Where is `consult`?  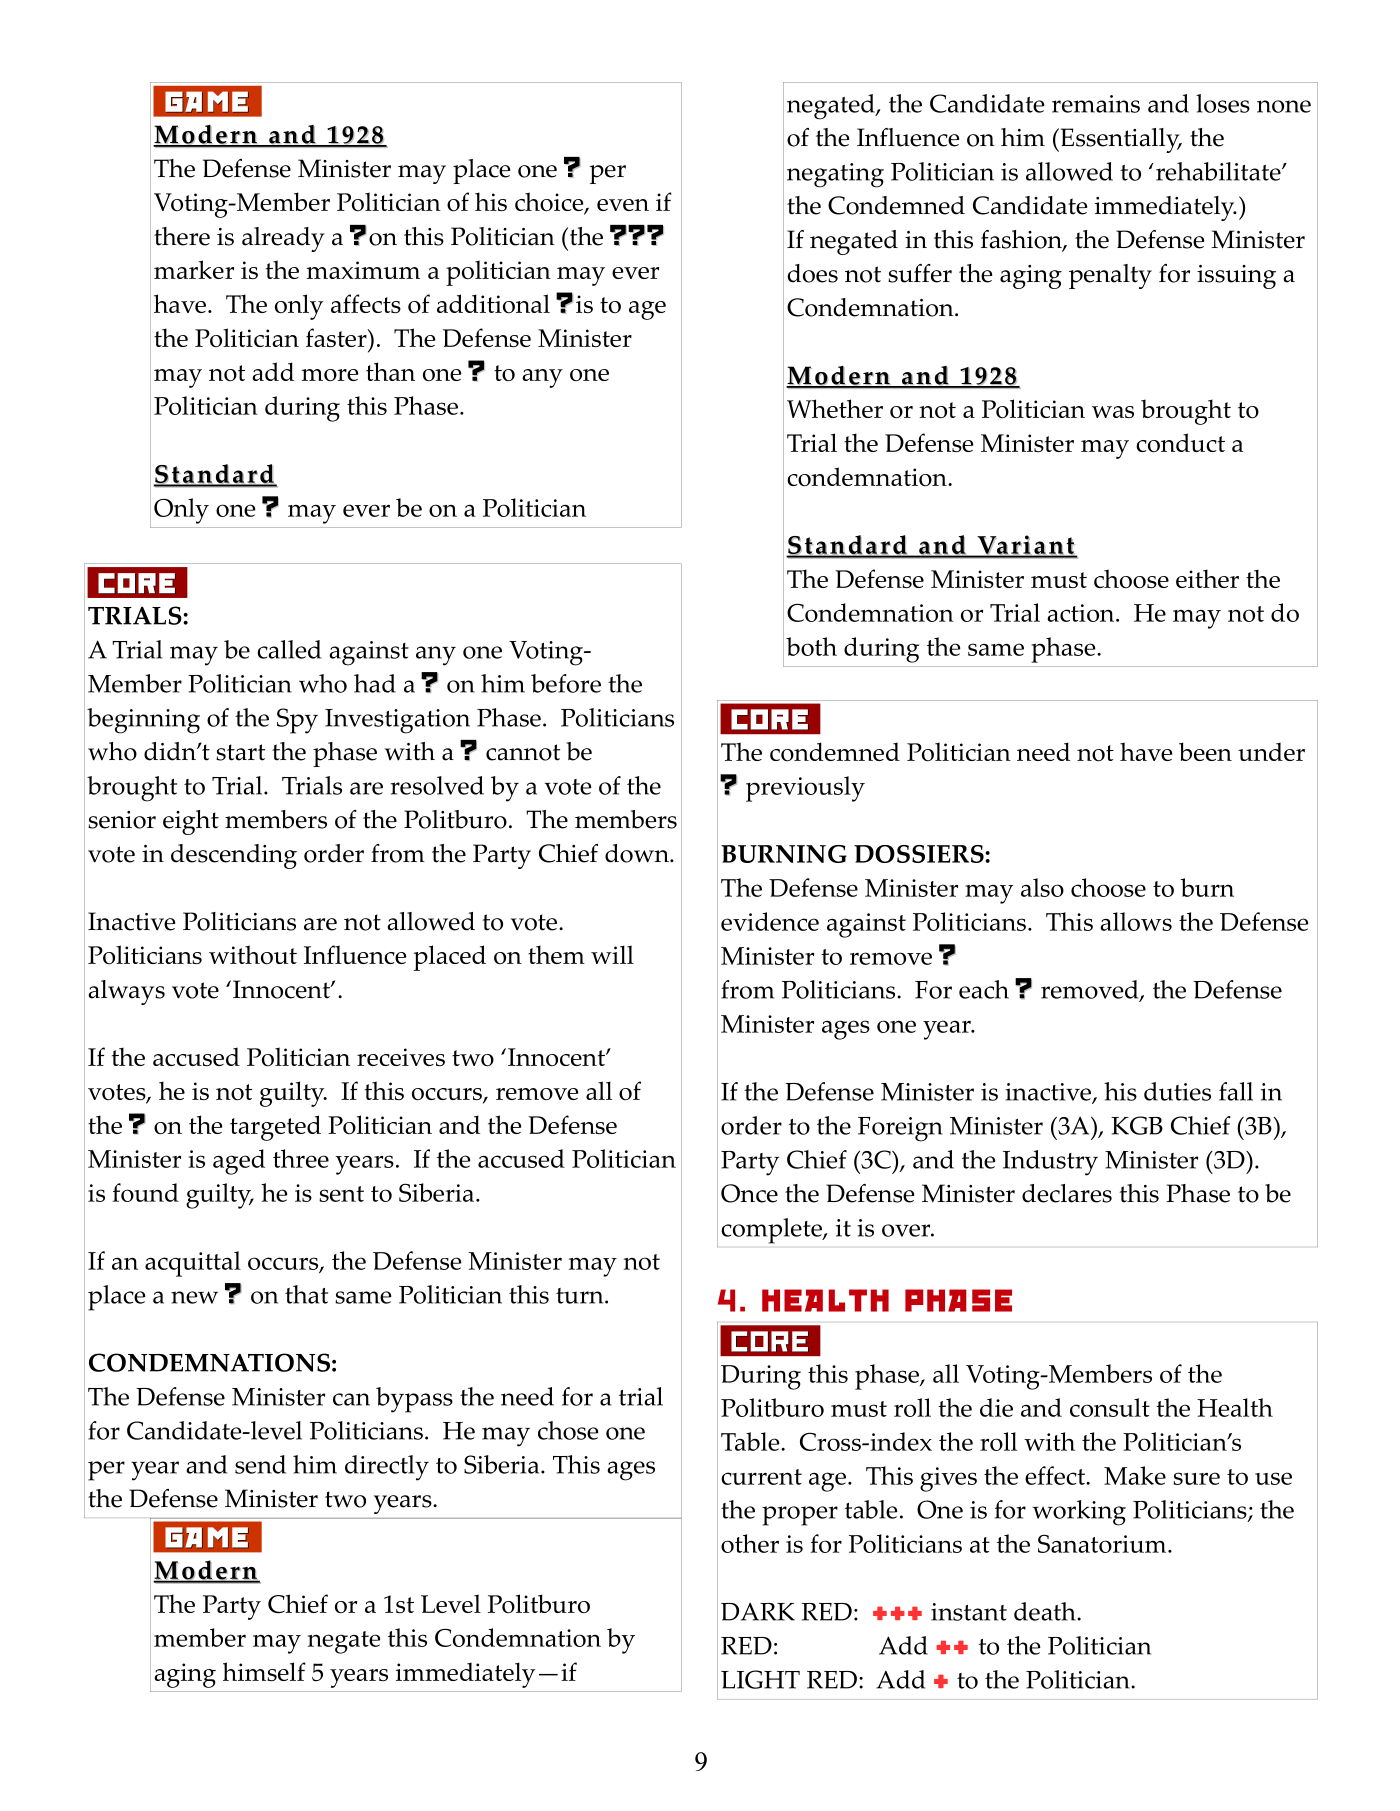
consult is located at coordinates (1110, 1407).
